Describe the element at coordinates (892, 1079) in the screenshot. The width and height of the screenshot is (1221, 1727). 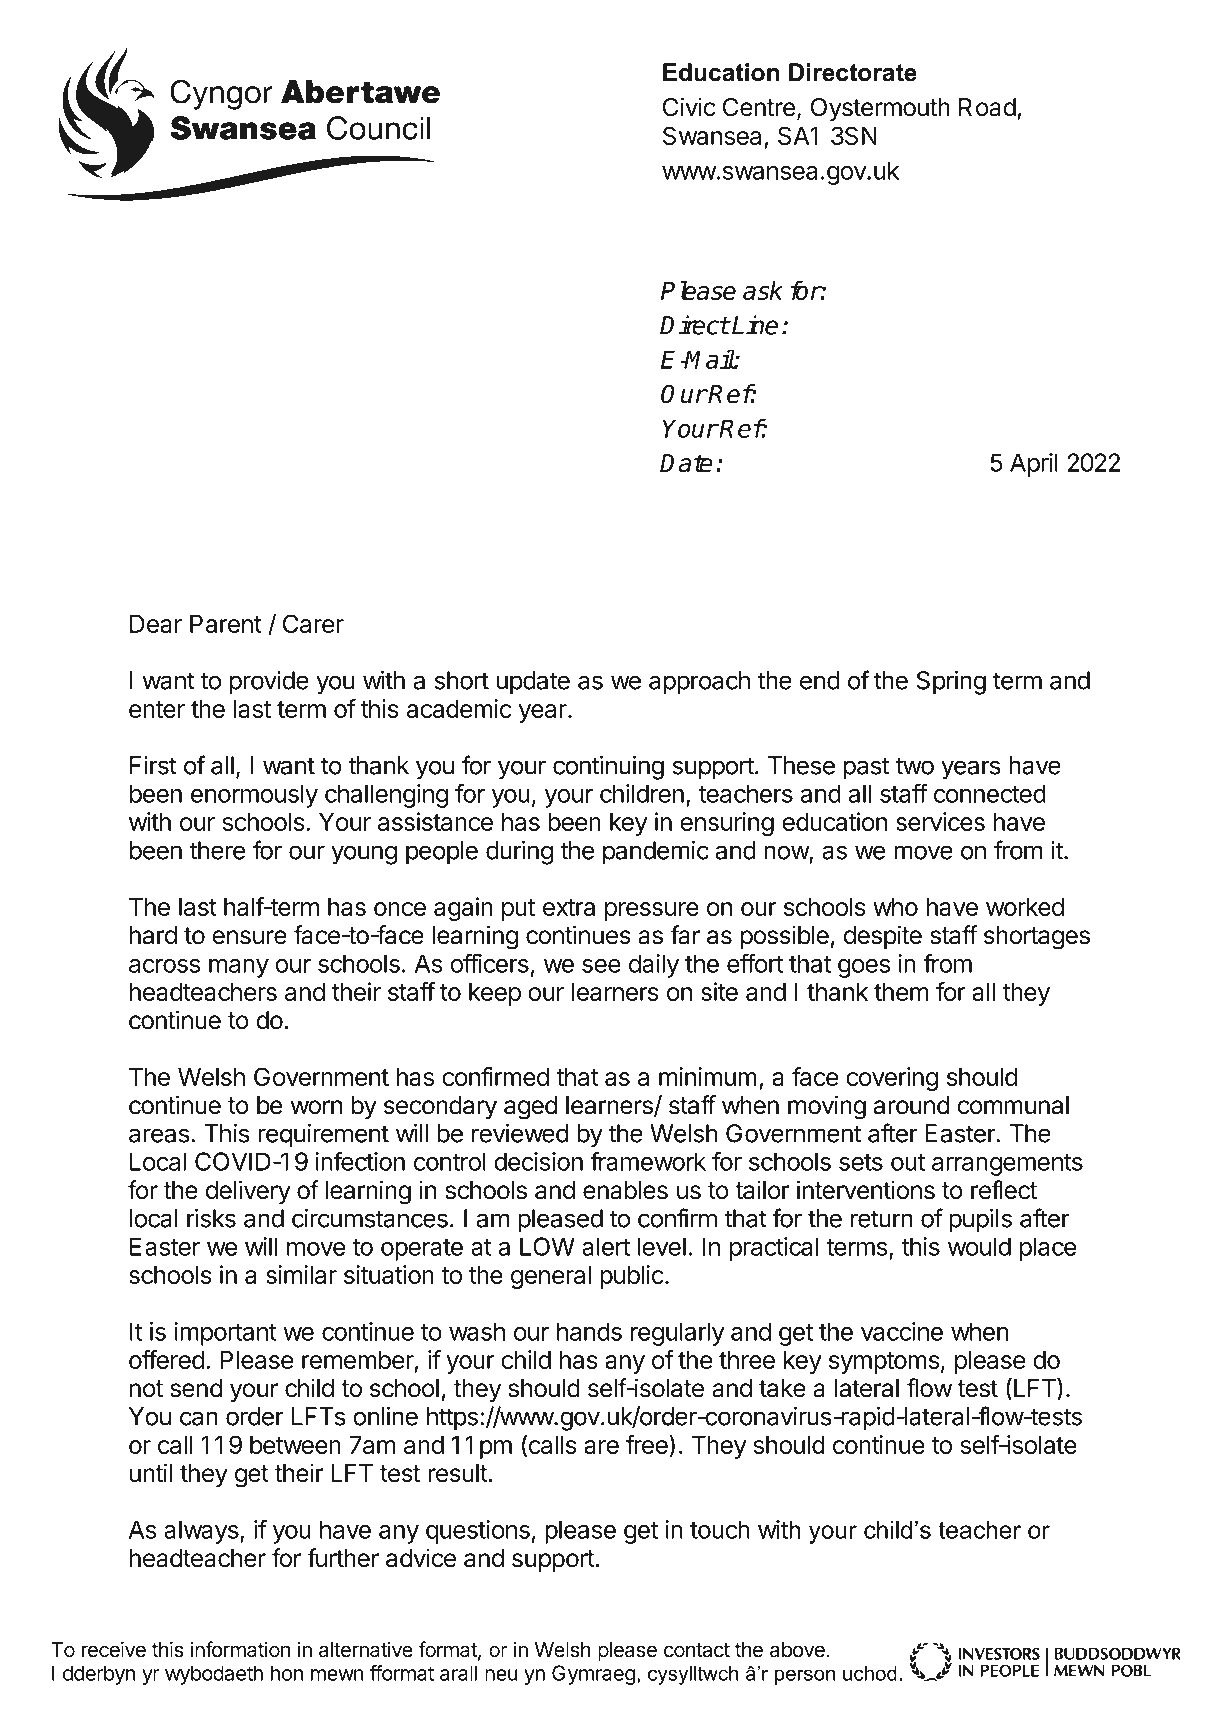
I see `covering` at that location.
